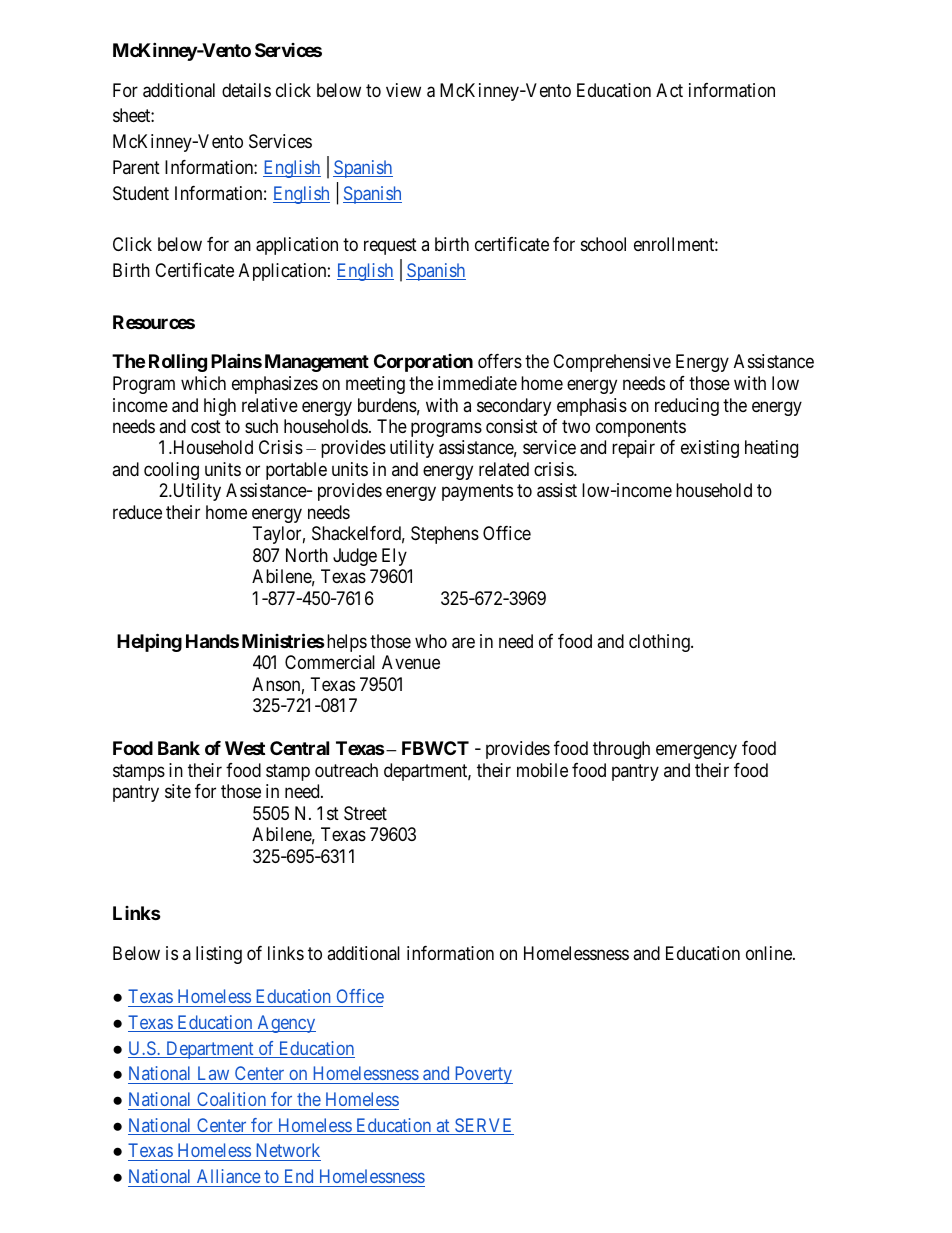 This screenshot has height=1233, width=952. I want to click on cooling, so click(171, 471).
